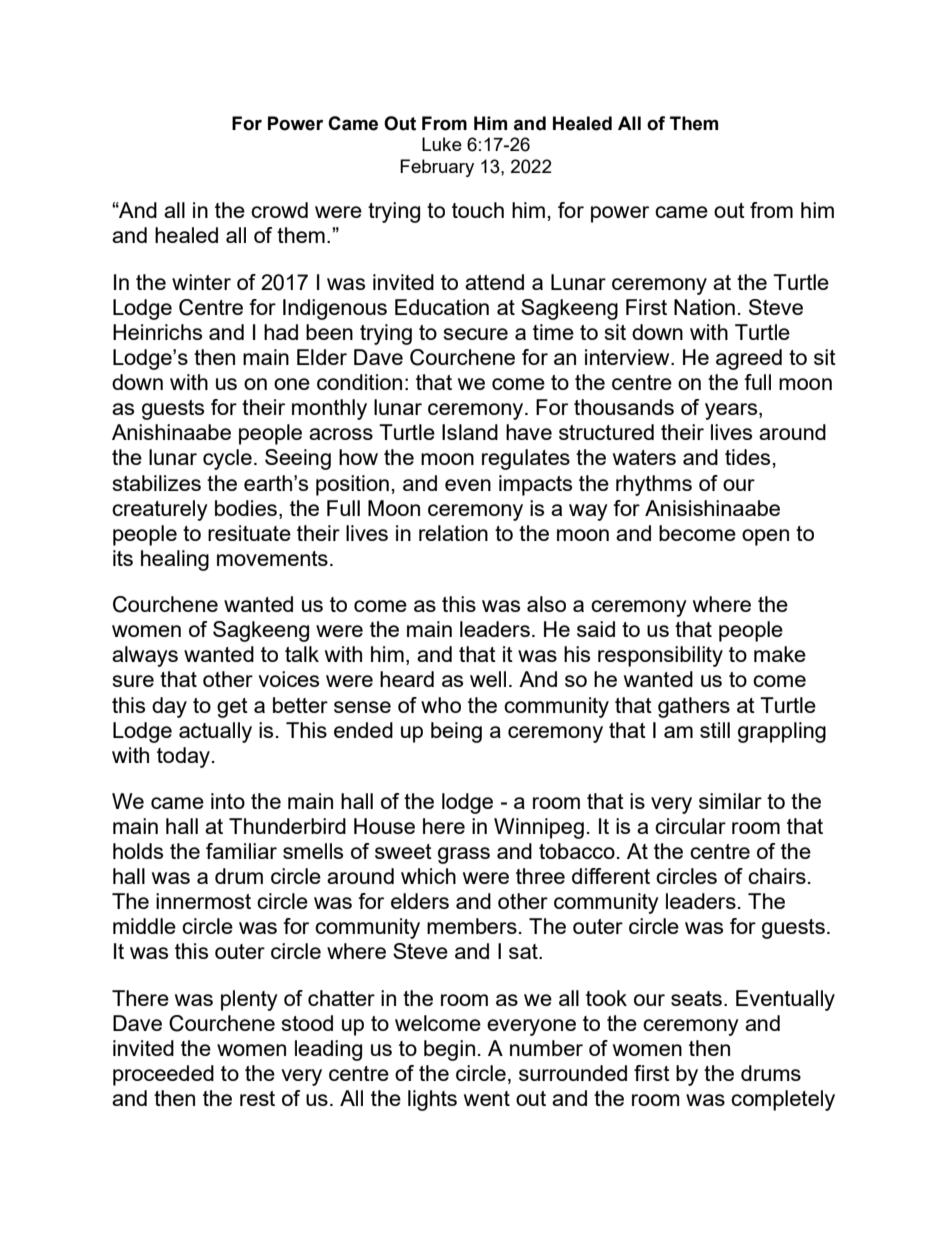 The height and width of the document is (1233, 952). I want to click on responsibility, so click(660, 656).
